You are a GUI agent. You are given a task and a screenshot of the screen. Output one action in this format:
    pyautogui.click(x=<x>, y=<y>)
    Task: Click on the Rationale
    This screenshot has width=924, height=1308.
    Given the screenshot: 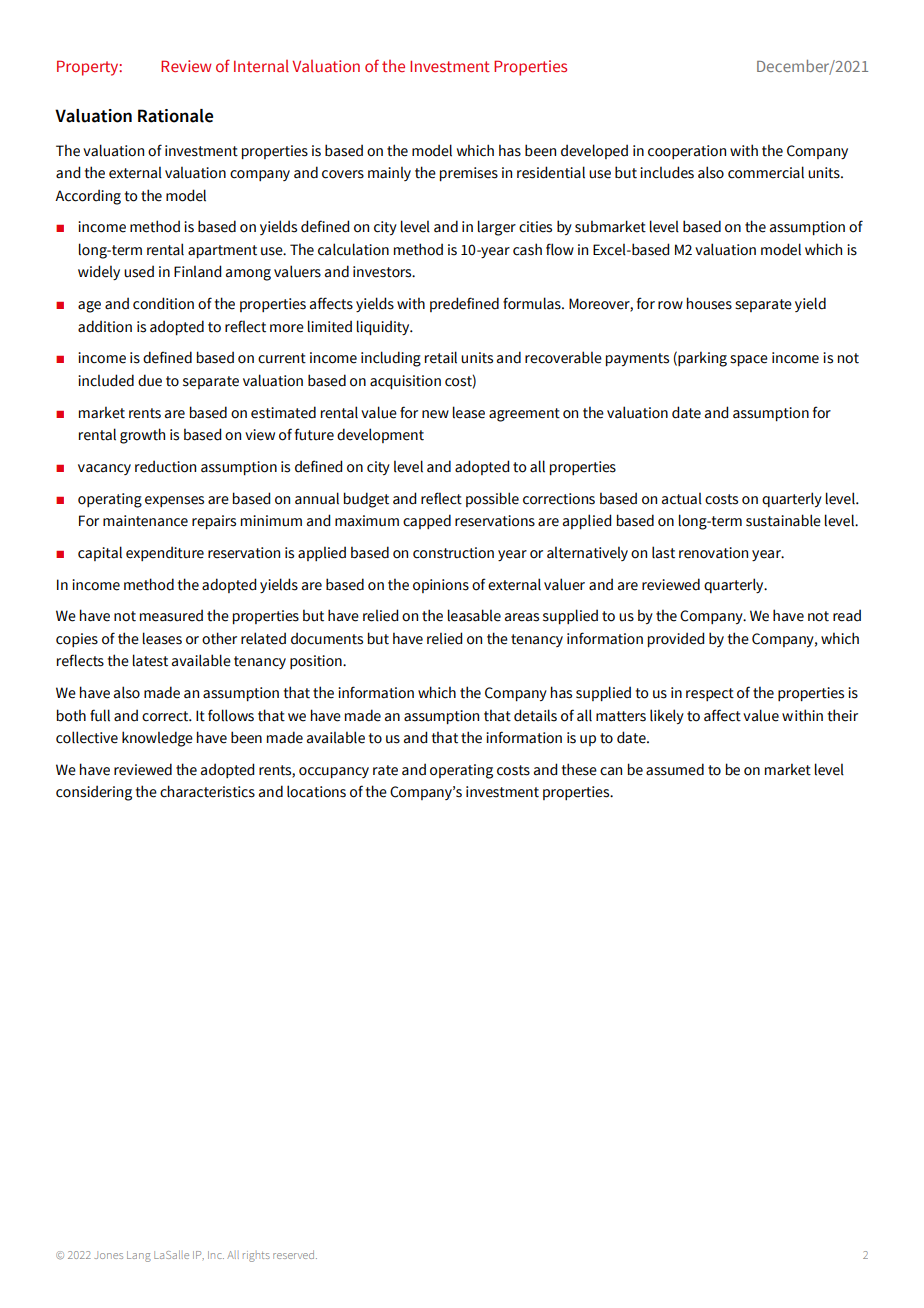 What is the action you would take?
    pyautogui.click(x=175, y=116)
